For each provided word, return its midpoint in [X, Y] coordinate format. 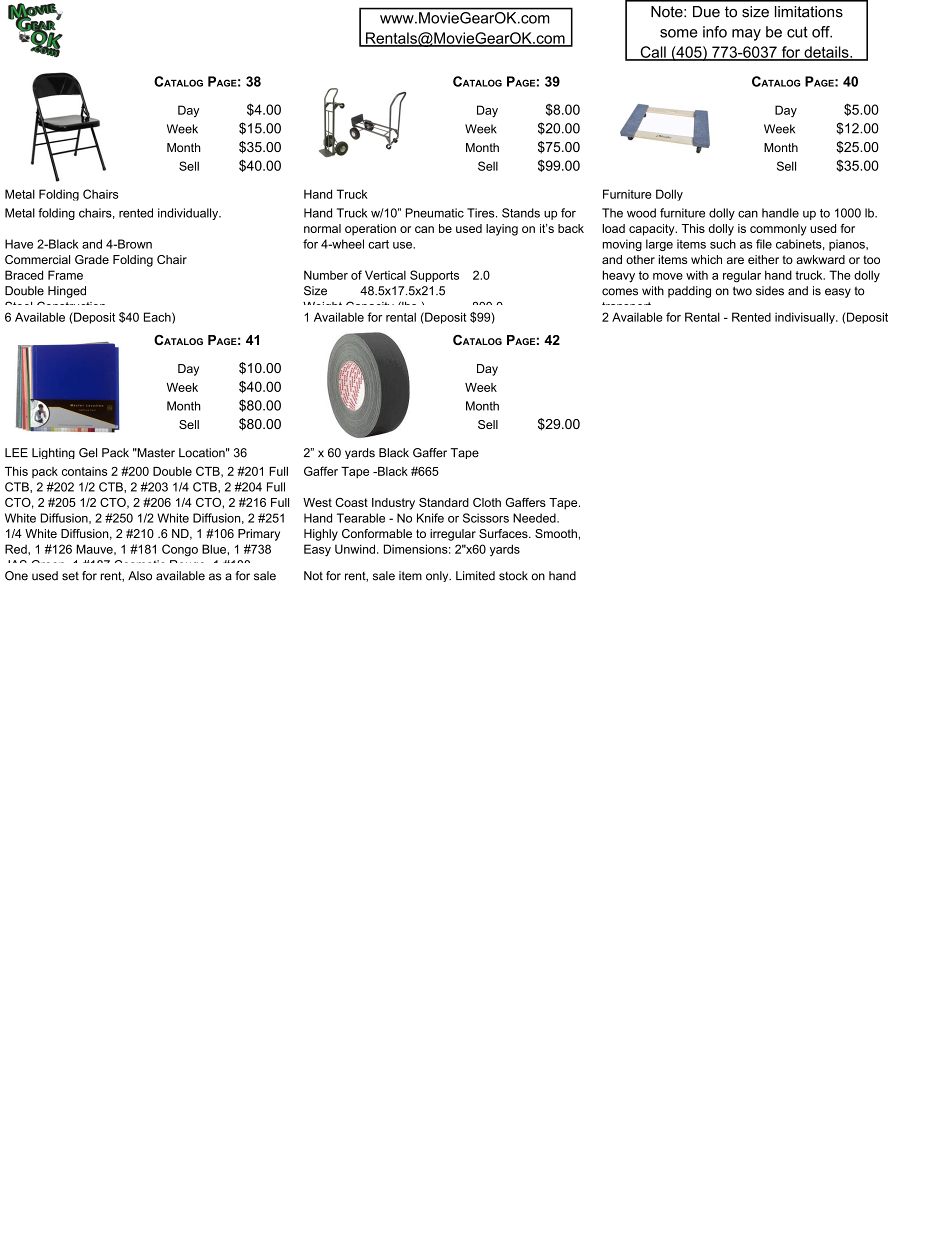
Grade [92, 259]
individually [189, 214]
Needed [535, 518]
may [746, 35]
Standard [444, 502]
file [764, 244]
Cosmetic [139, 566]
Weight [323, 309]
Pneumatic [435, 213]
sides [770, 291]
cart [378, 244]
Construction [71, 307]
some [678, 33]
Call [653, 53]
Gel [88, 453]
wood [641, 213]
